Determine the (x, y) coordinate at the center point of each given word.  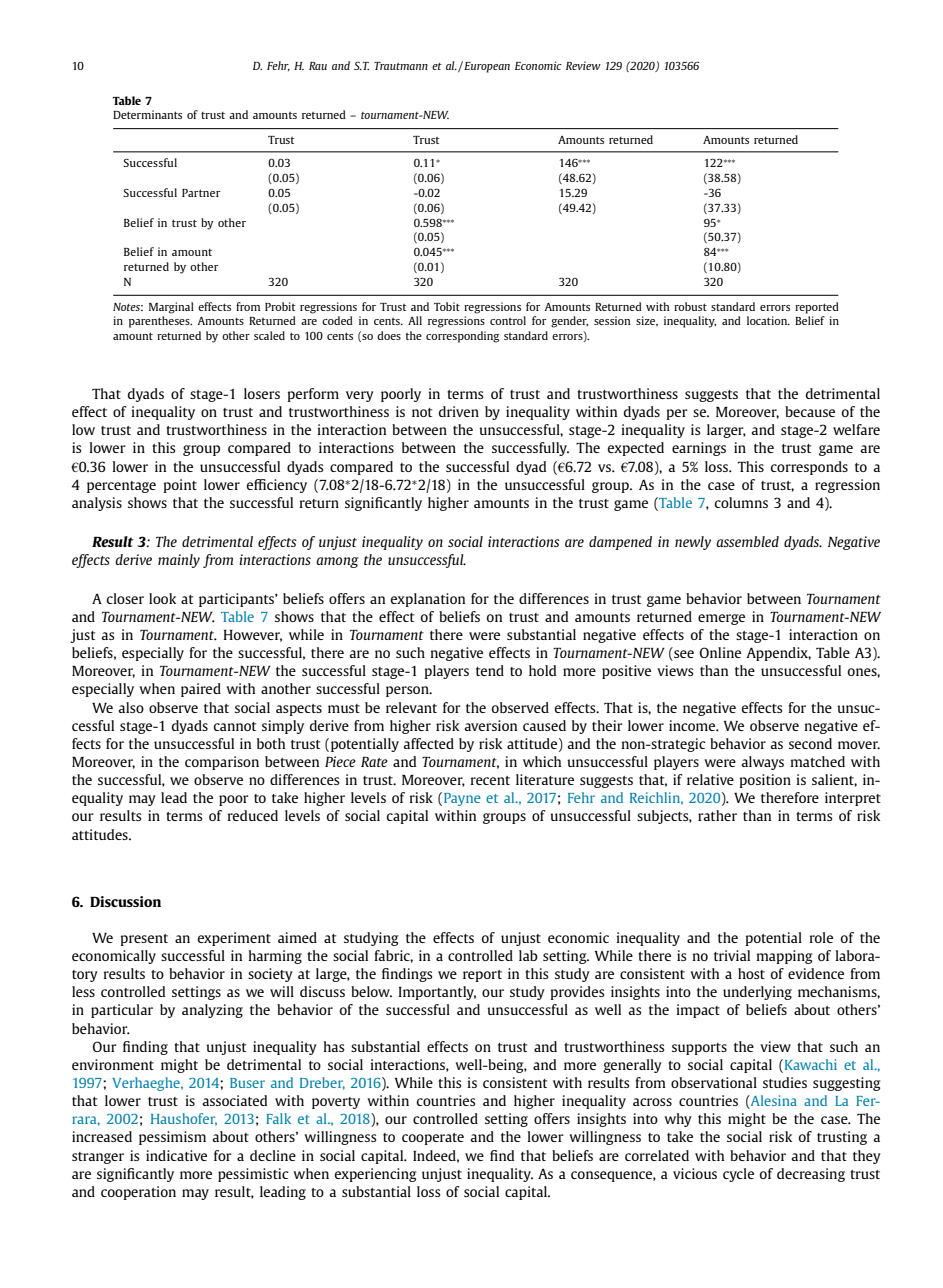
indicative (176, 1155)
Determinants (147, 114)
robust (690, 306)
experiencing (375, 1175)
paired (201, 690)
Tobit (447, 306)
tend (490, 670)
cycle (738, 1175)
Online (720, 652)
